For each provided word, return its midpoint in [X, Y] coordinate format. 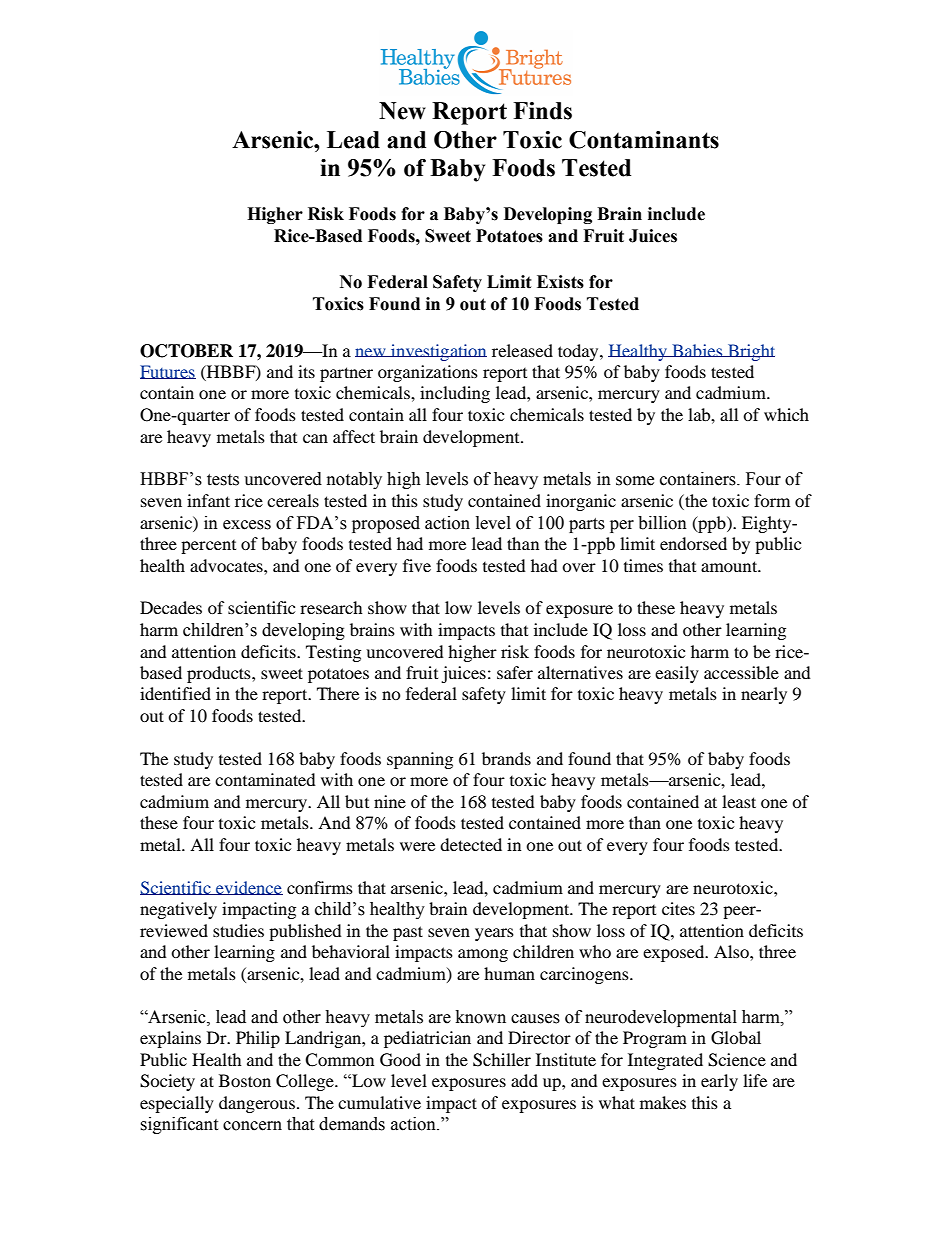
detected [471, 844]
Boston [245, 1080]
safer [515, 672]
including [455, 394]
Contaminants [644, 140]
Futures [168, 372]
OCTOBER [186, 351]
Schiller [502, 1060]
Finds [542, 111]
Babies [697, 350]
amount [730, 566]
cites [678, 908]
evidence [248, 888]
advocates [227, 565]
